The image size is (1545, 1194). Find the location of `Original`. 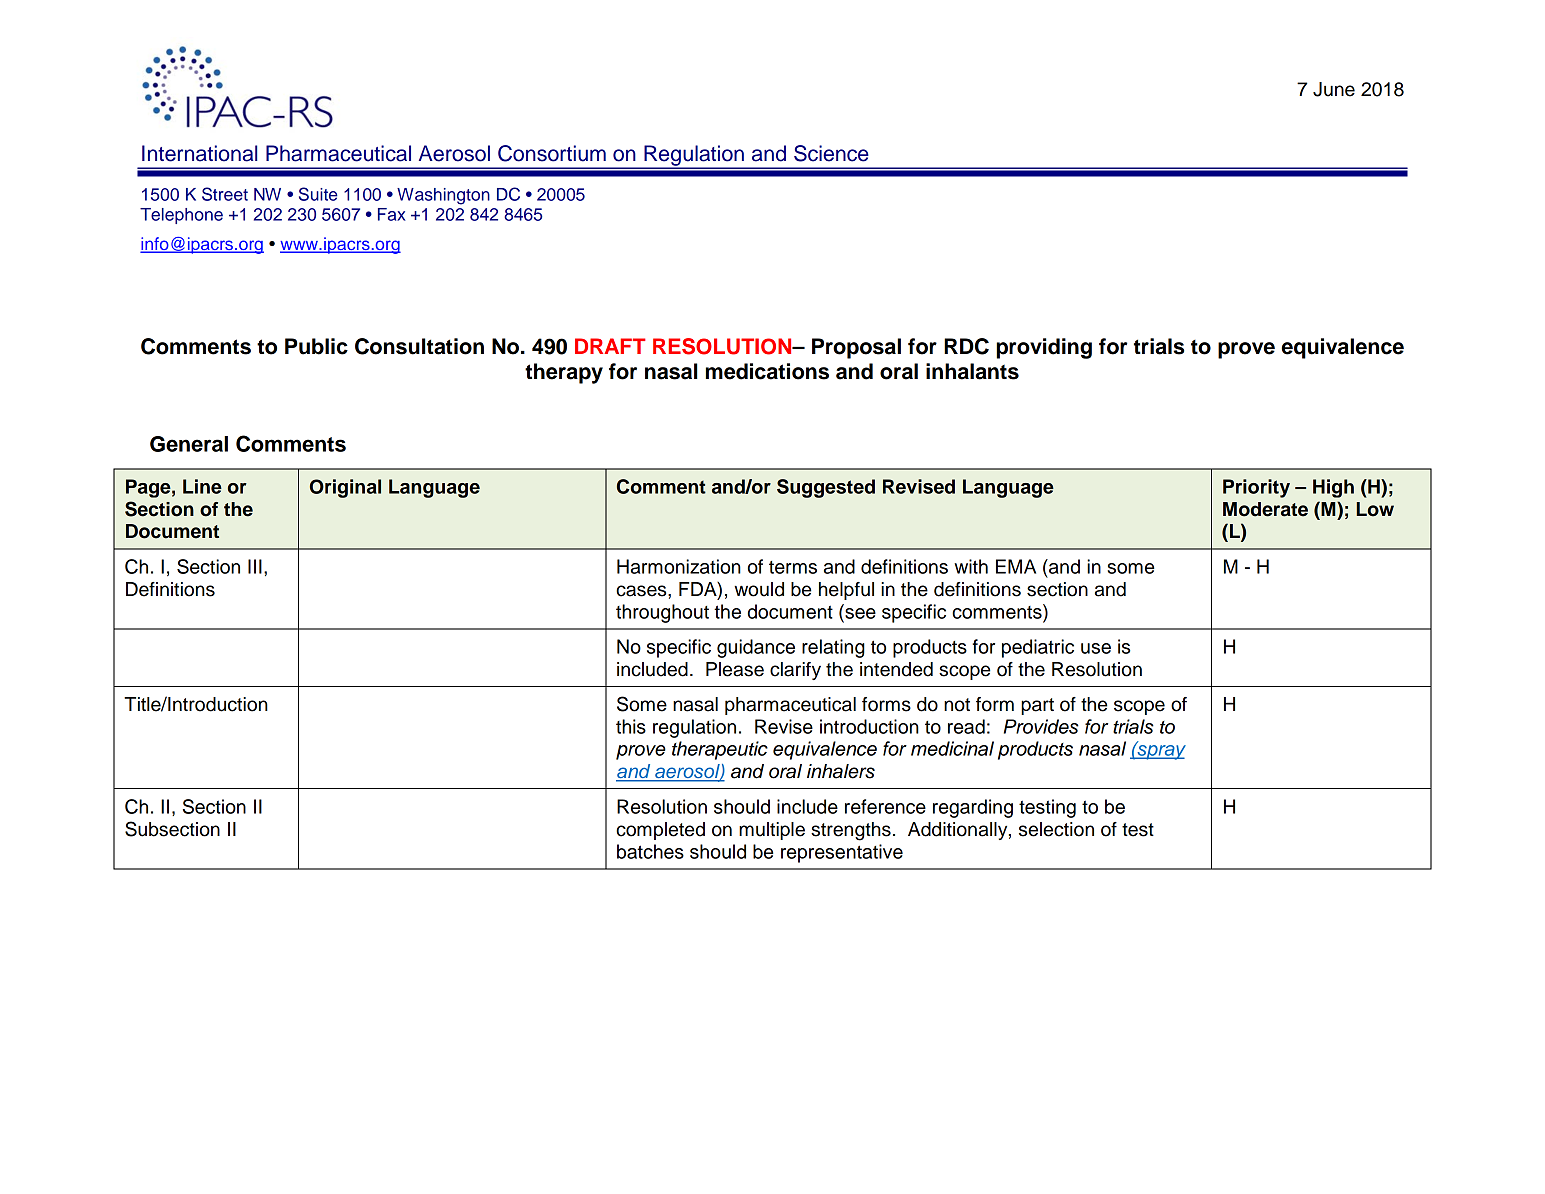

Original is located at coordinates (345, 488).
